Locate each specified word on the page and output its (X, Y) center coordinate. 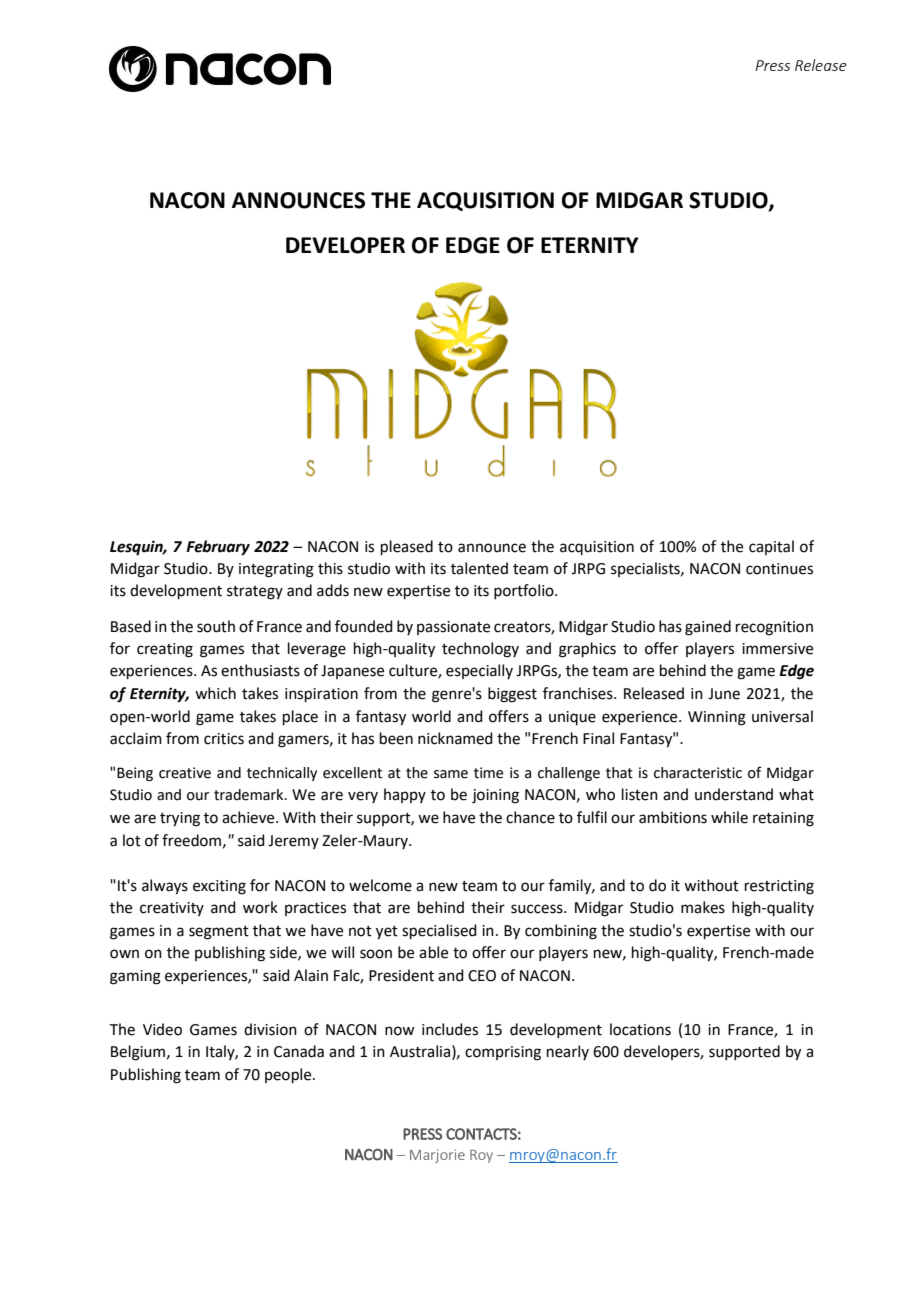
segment (219, 933)
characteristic (698, 773)
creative (185, 773)
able (433, 952)
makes (703, 907)
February (218, 548)
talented (479, 568)
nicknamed (455, 738)
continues (779, 569)
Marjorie (437, 1156)
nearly (568, 1052)
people (289, 1075)
